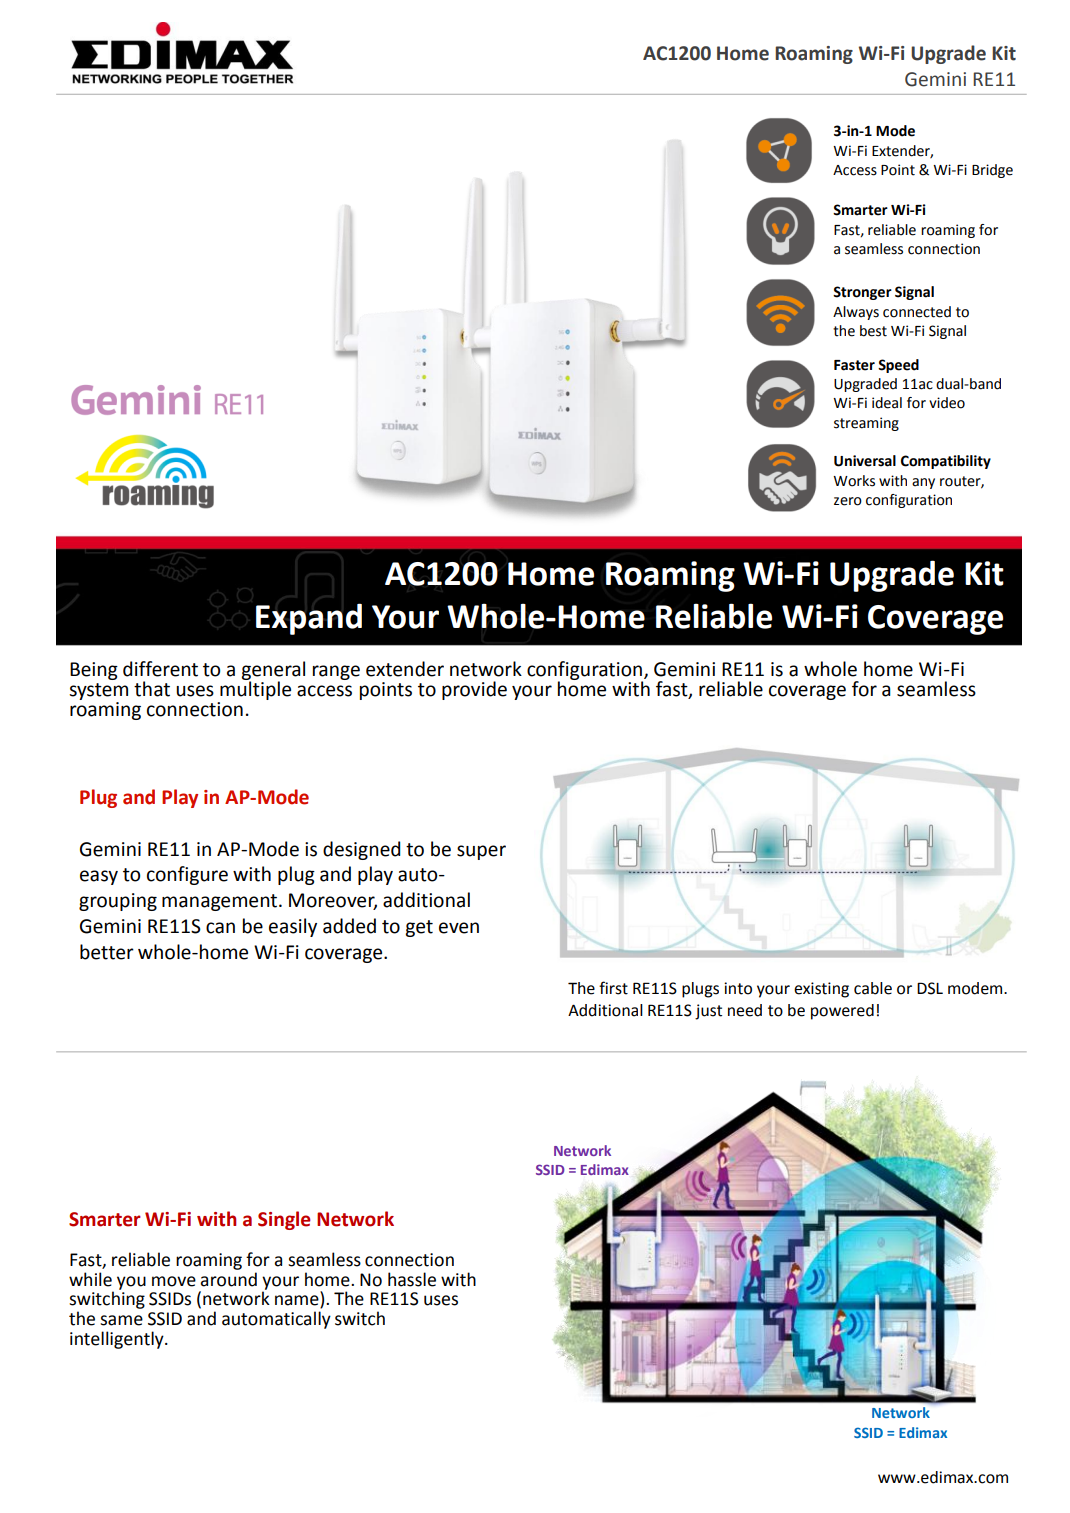  Describe the element at coordinates (459, 928) in the screenshot. I see `even` at that location.
